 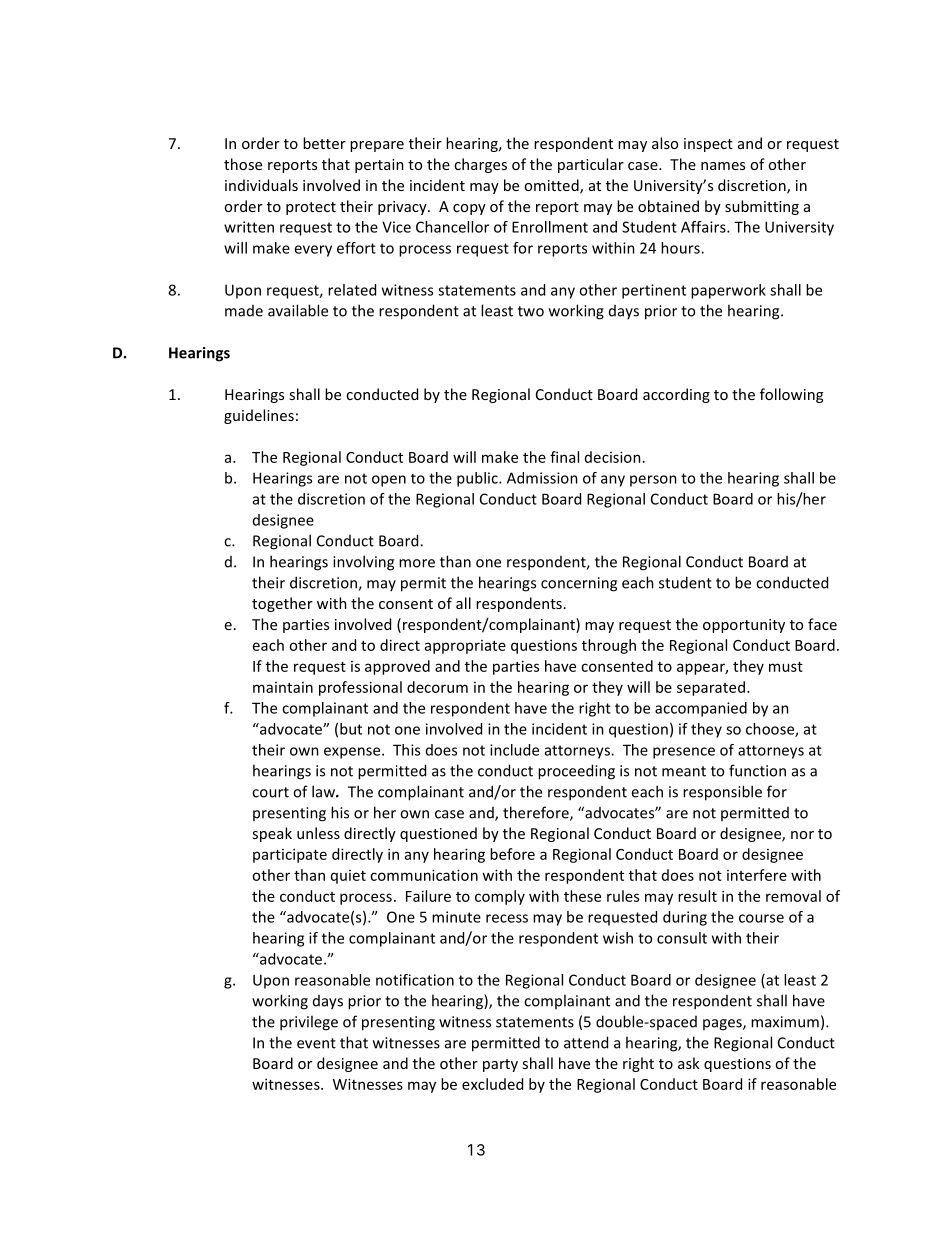 I want to click on omitted, so click(x=552, y=186).
